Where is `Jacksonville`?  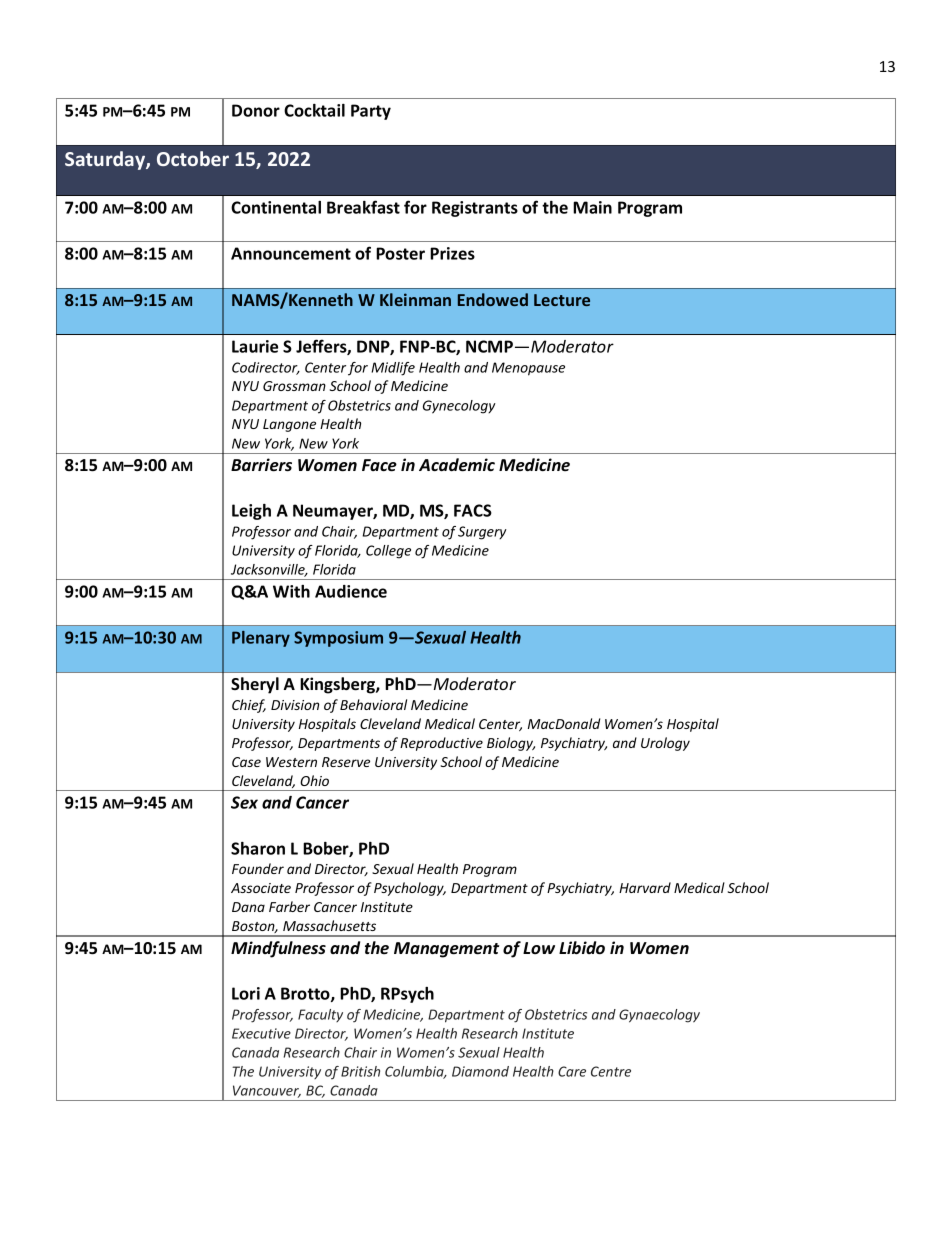 Jacksonville is located at coordinates (269, 570).
